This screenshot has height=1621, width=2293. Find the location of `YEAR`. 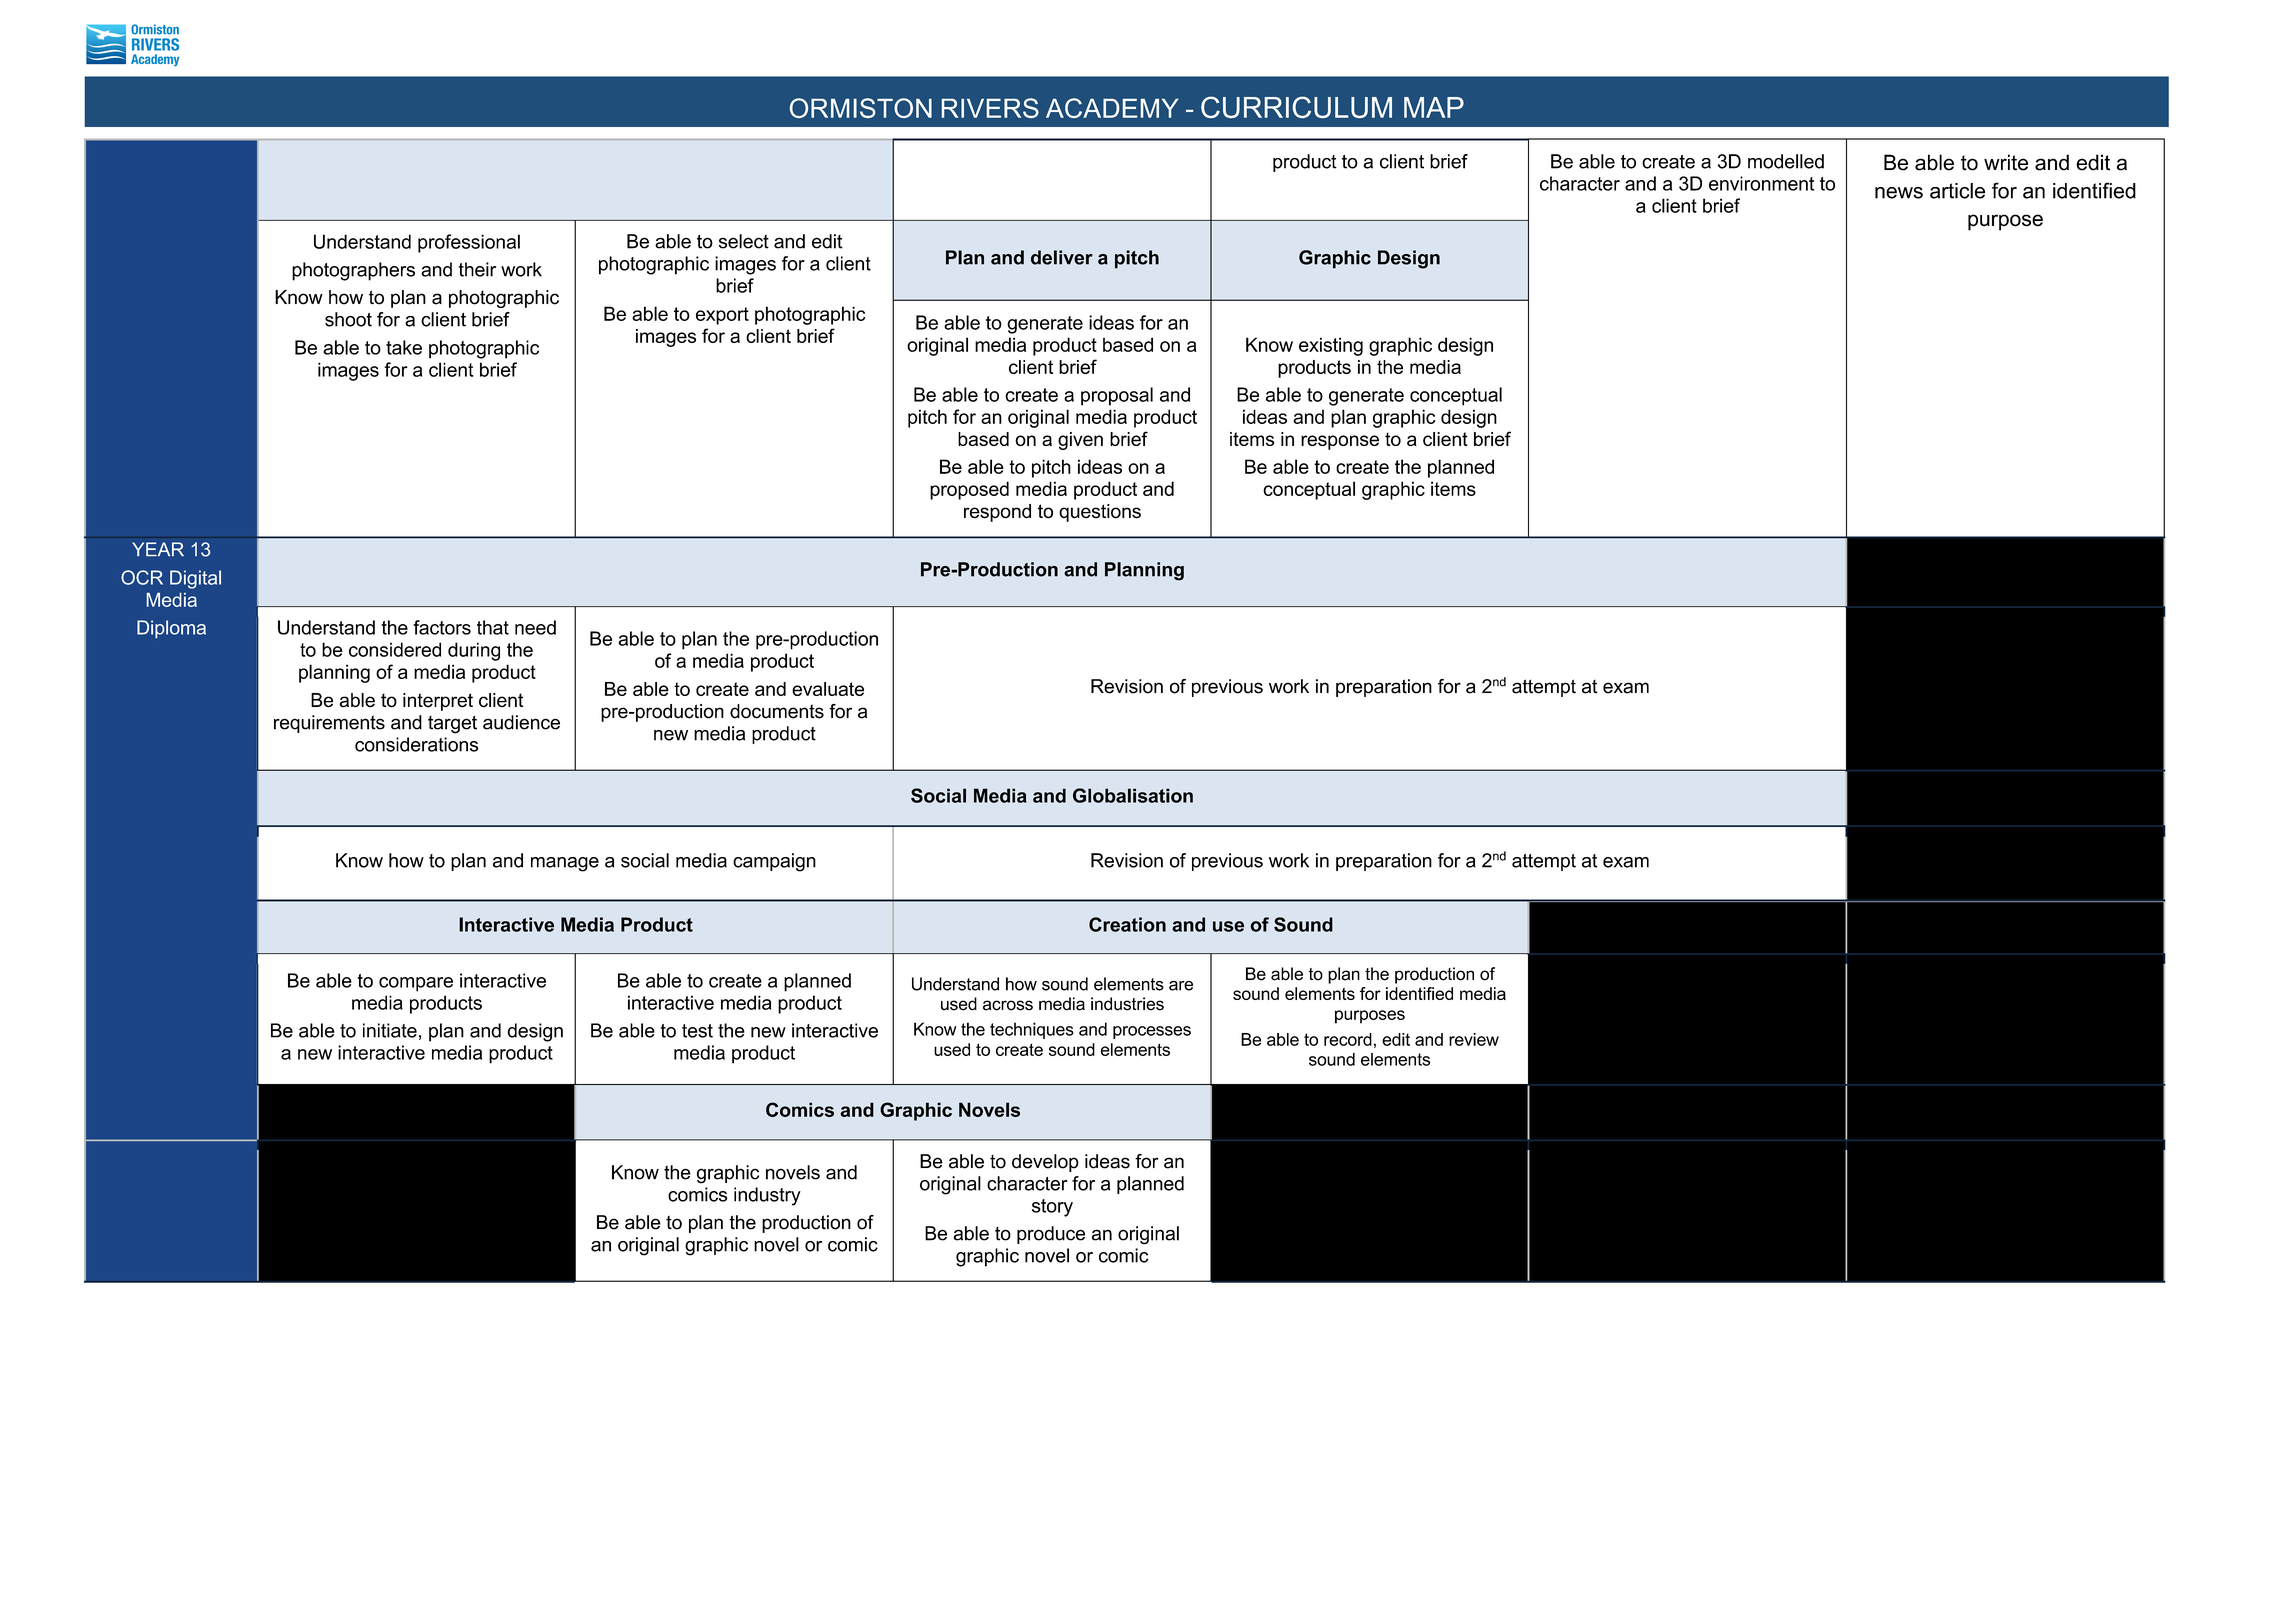

YEAR is located at coordinates (158, 549).
